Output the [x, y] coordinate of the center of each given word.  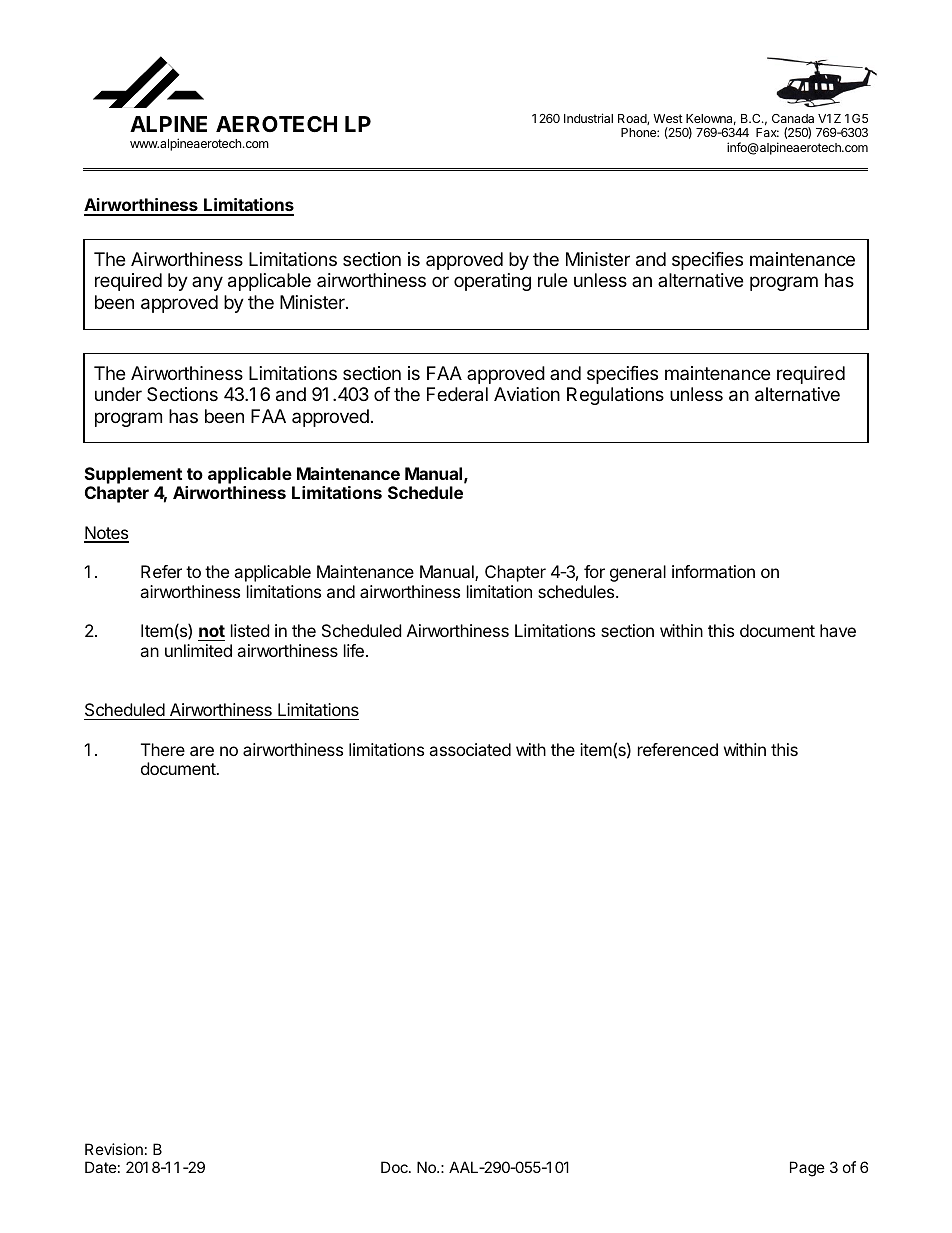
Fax [767, 132]
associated [470, 749]
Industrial [588, 118]
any [207, 283]
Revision [114, 1149]
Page [807, 1169]
